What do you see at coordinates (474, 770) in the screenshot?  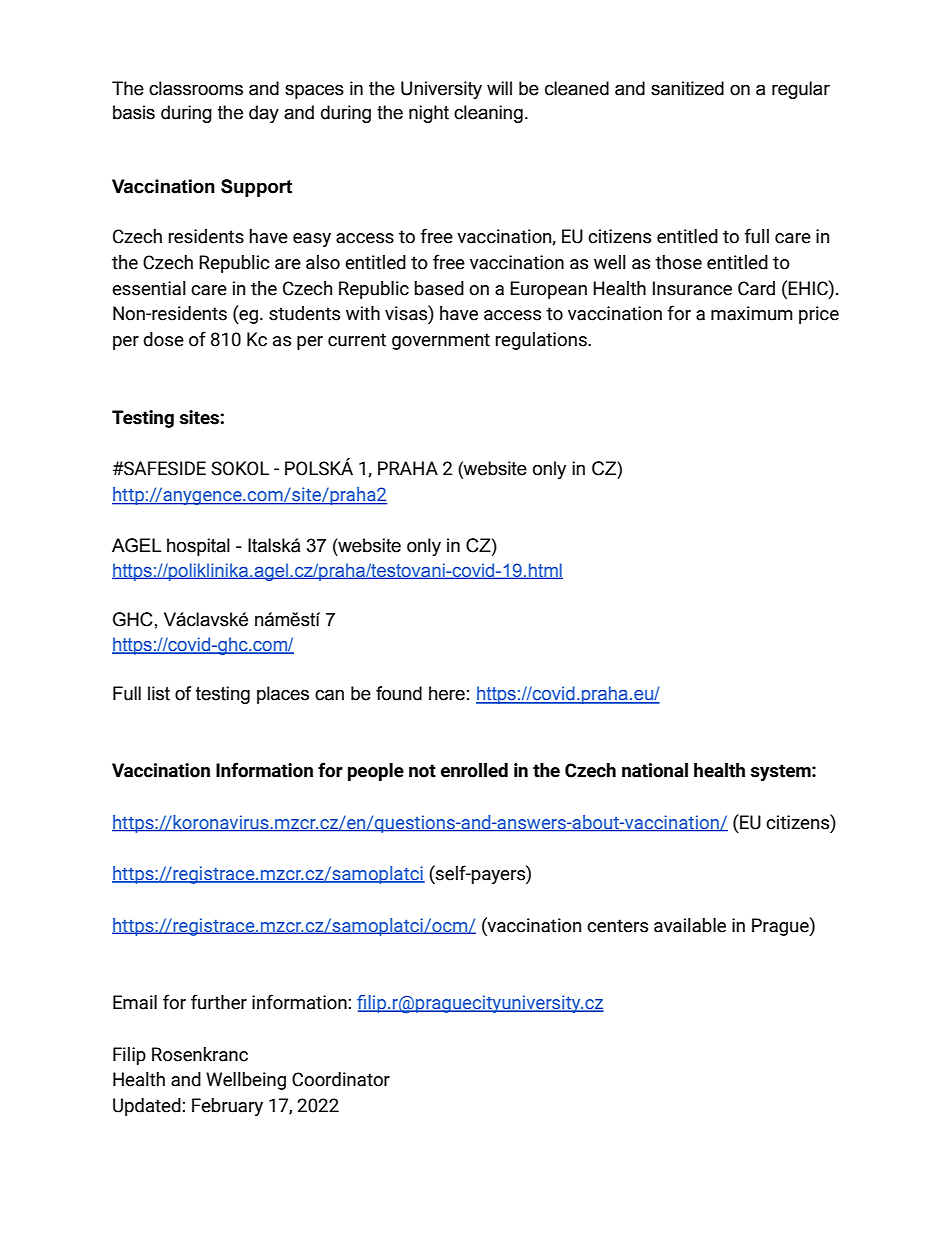 I see `enrolled` at bounding box center [474, 770].
